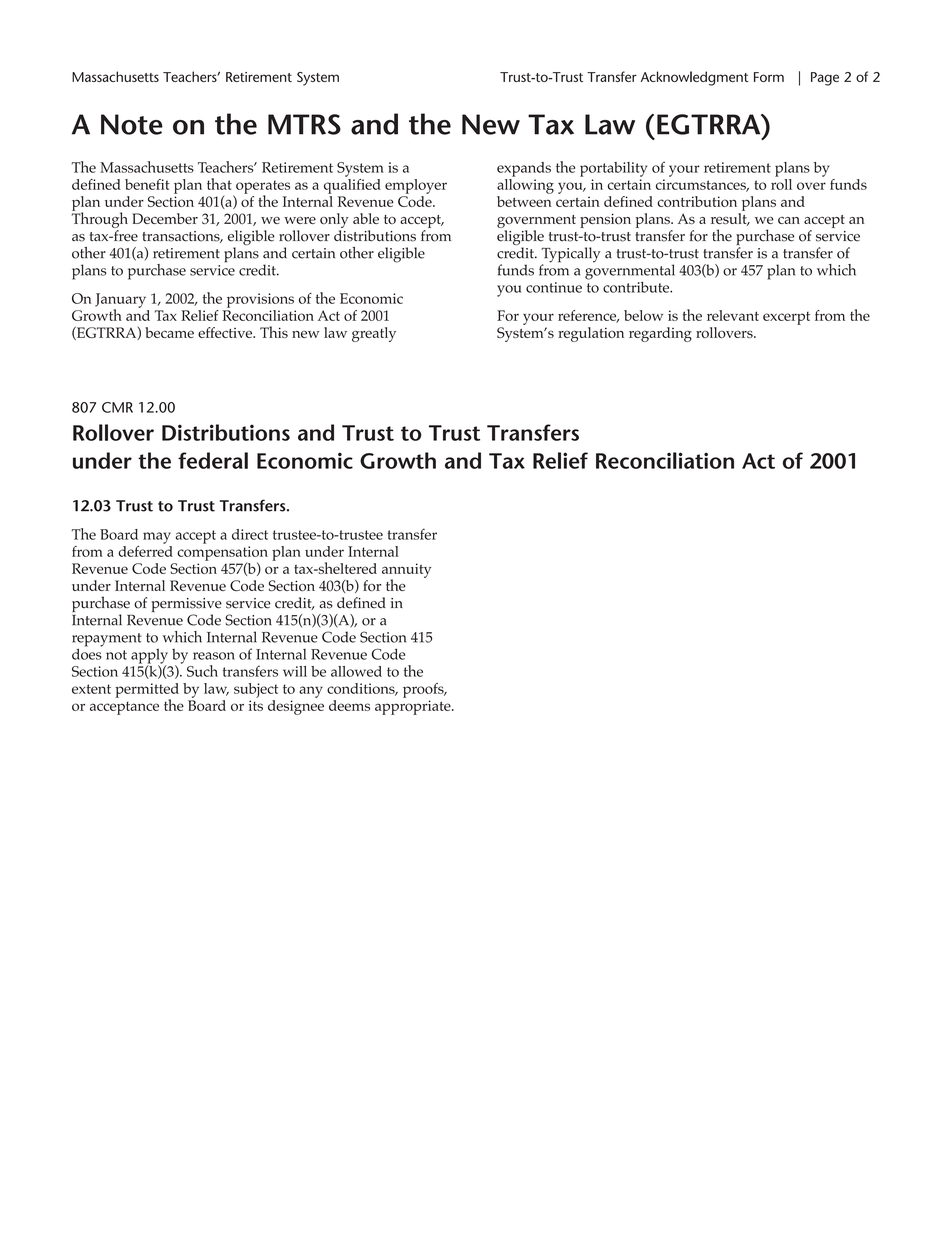 The width and height of the screenshot is (952, 1233). I want to click on may, so click(157, 538).
